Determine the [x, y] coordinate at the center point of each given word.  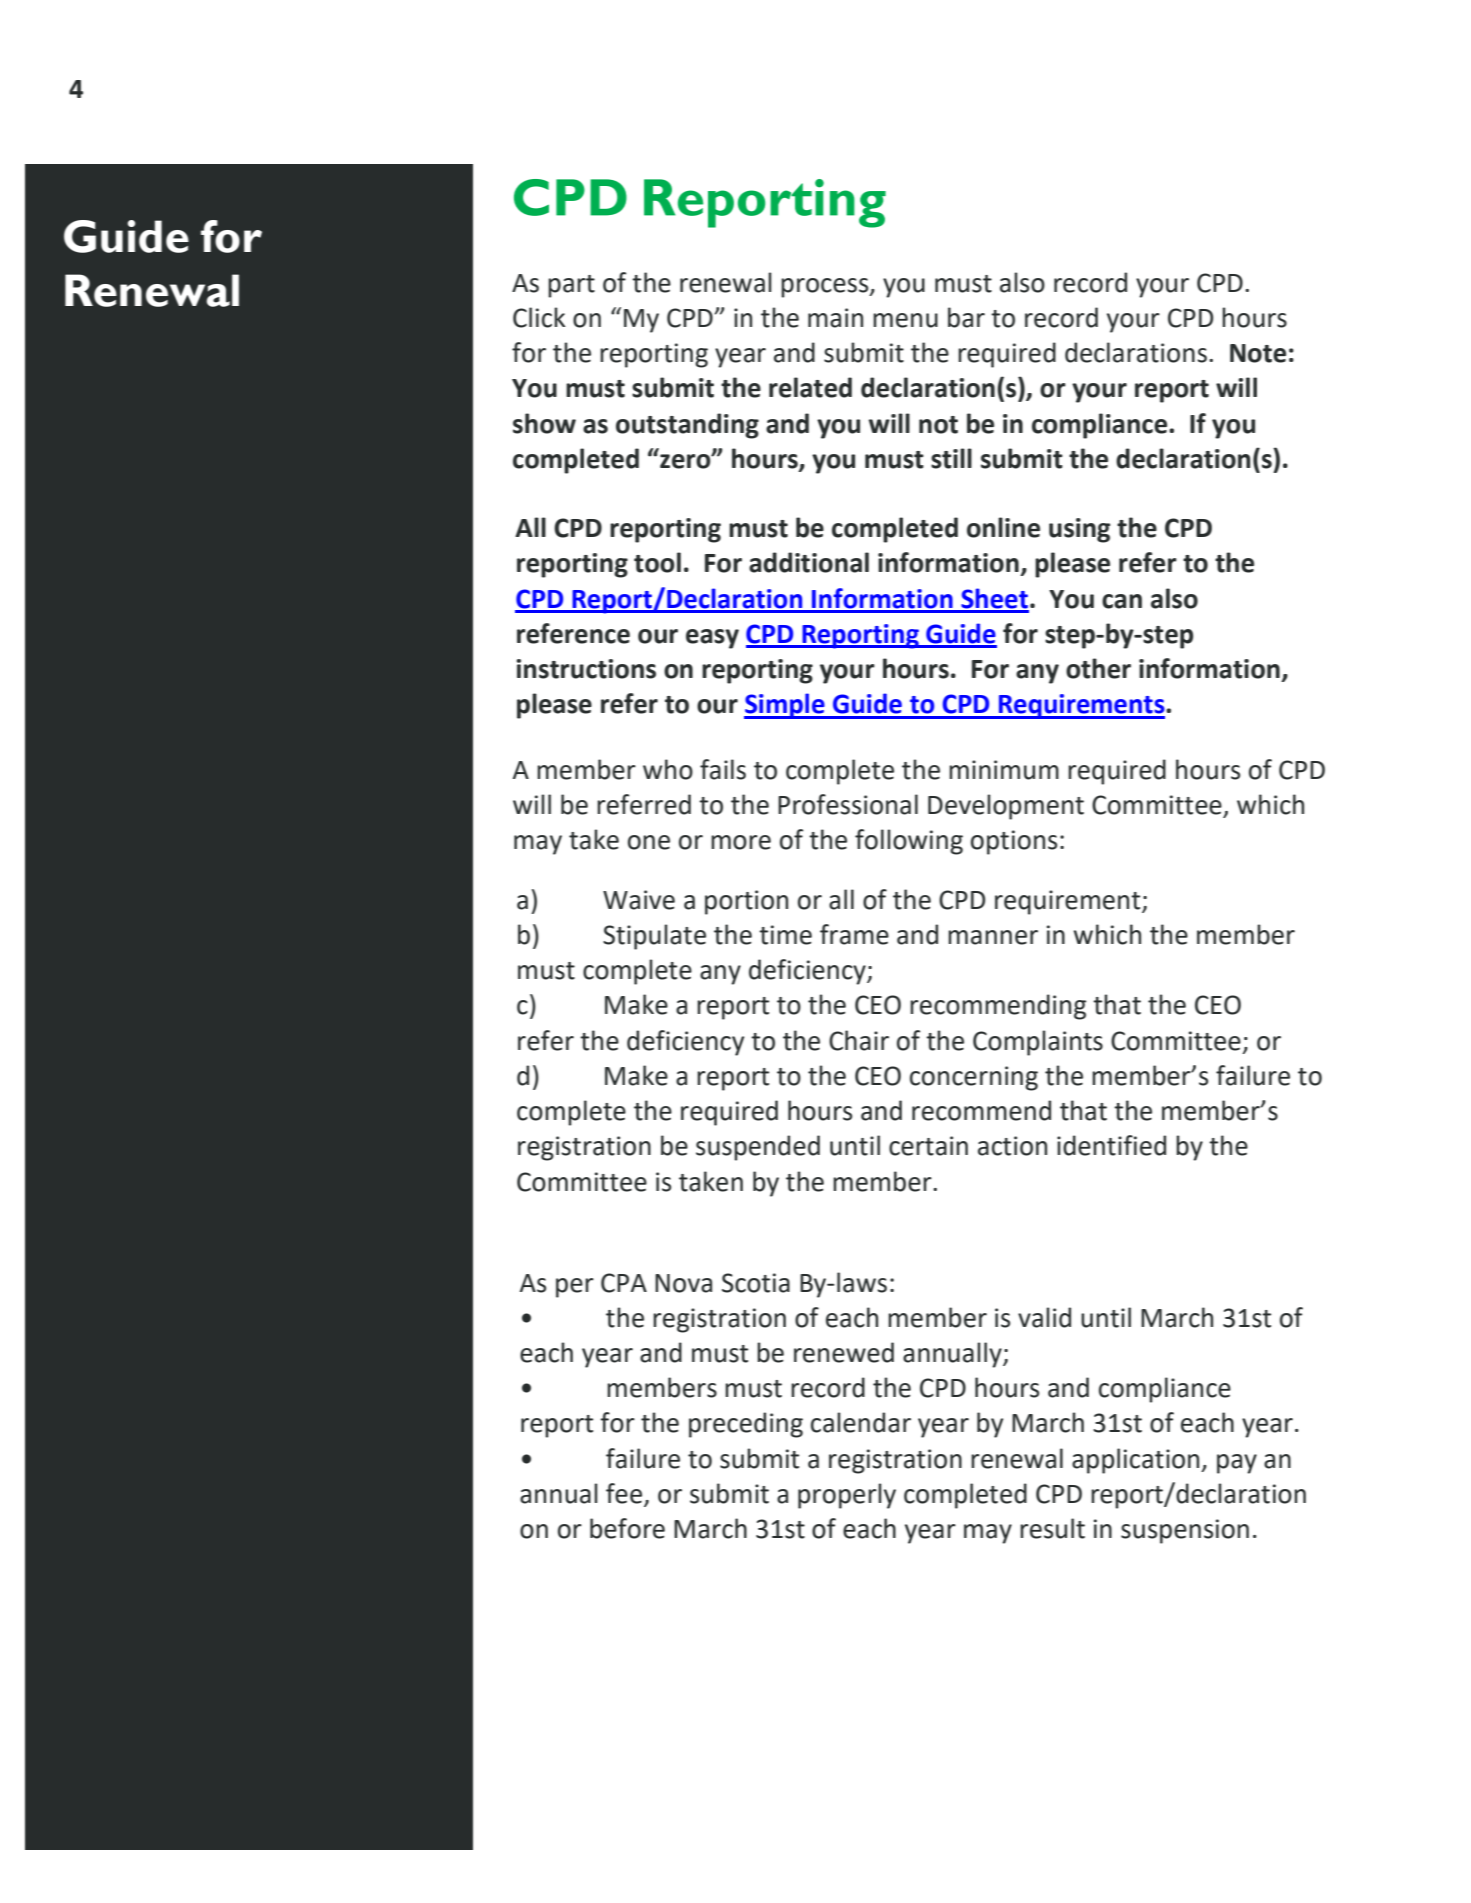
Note [1258, 353]
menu [905, 320]
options [1014, 842]
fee [624, 1493]
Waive [639, 900]
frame [854, 934]
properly [847, 1496]
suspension [1185, 1531]
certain [928, 1146]
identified [1111, 1145]
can [1122, 601]
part [571, 286]
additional [809, 562]
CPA [624, 1283]
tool [657, 562]
